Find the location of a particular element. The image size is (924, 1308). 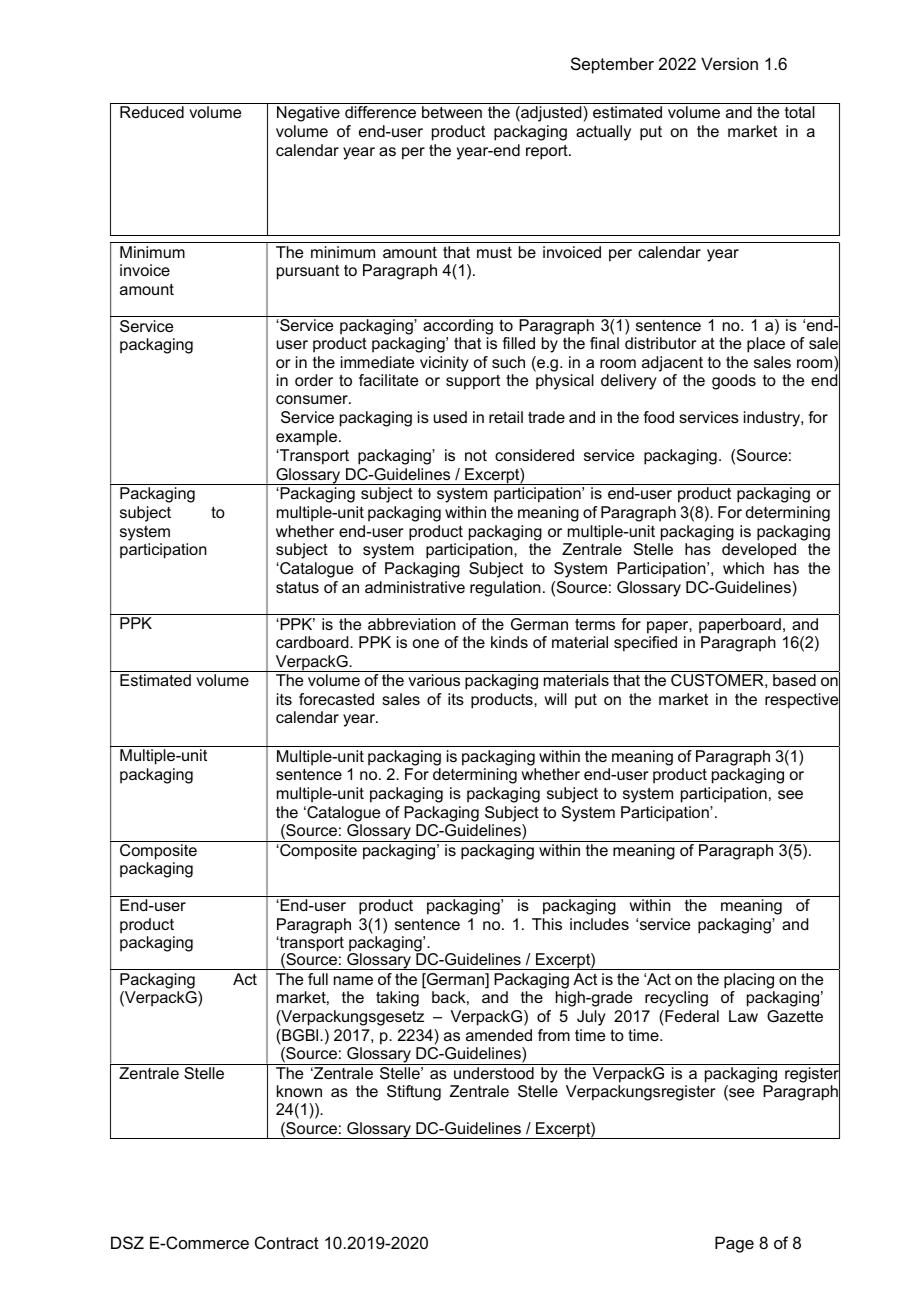

Contract is located at coordinates (287, 1242).
